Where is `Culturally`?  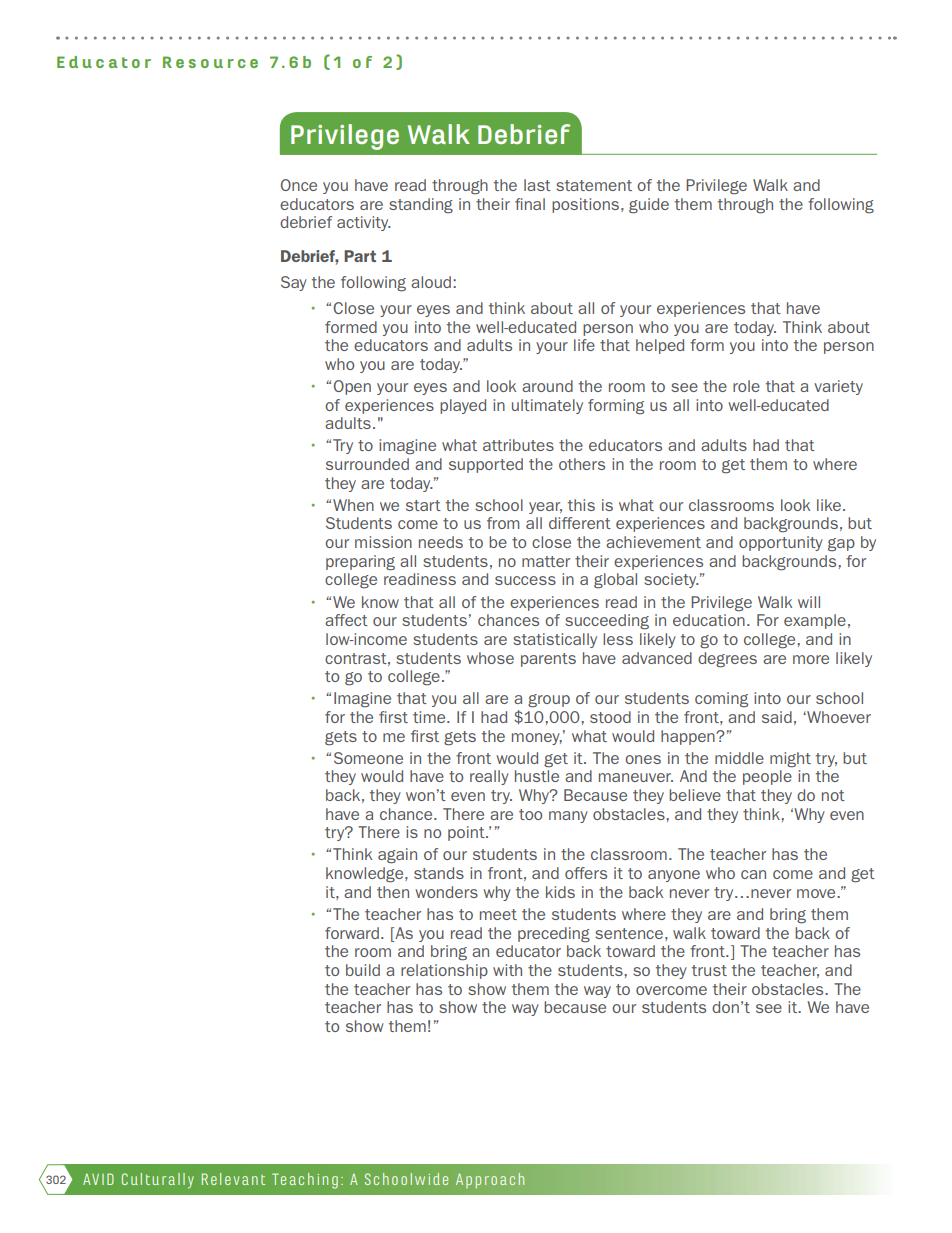
Culturally is located at coordinates (158, 1181).
